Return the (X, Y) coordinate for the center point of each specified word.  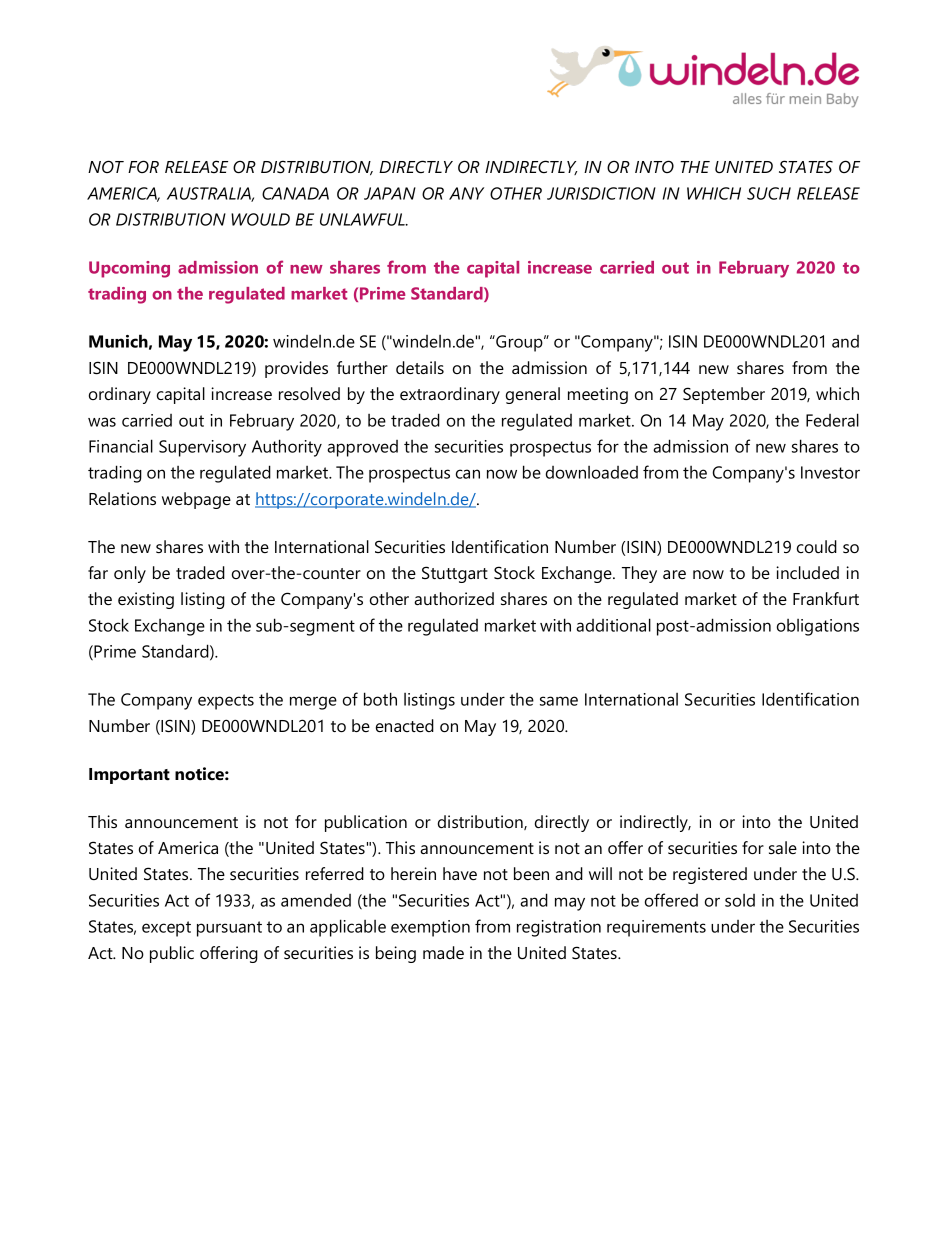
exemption (430, 928)
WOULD (260, 219)
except (166, 929)
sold (740, 900)
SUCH (769, 193)
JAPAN (390, 193)
